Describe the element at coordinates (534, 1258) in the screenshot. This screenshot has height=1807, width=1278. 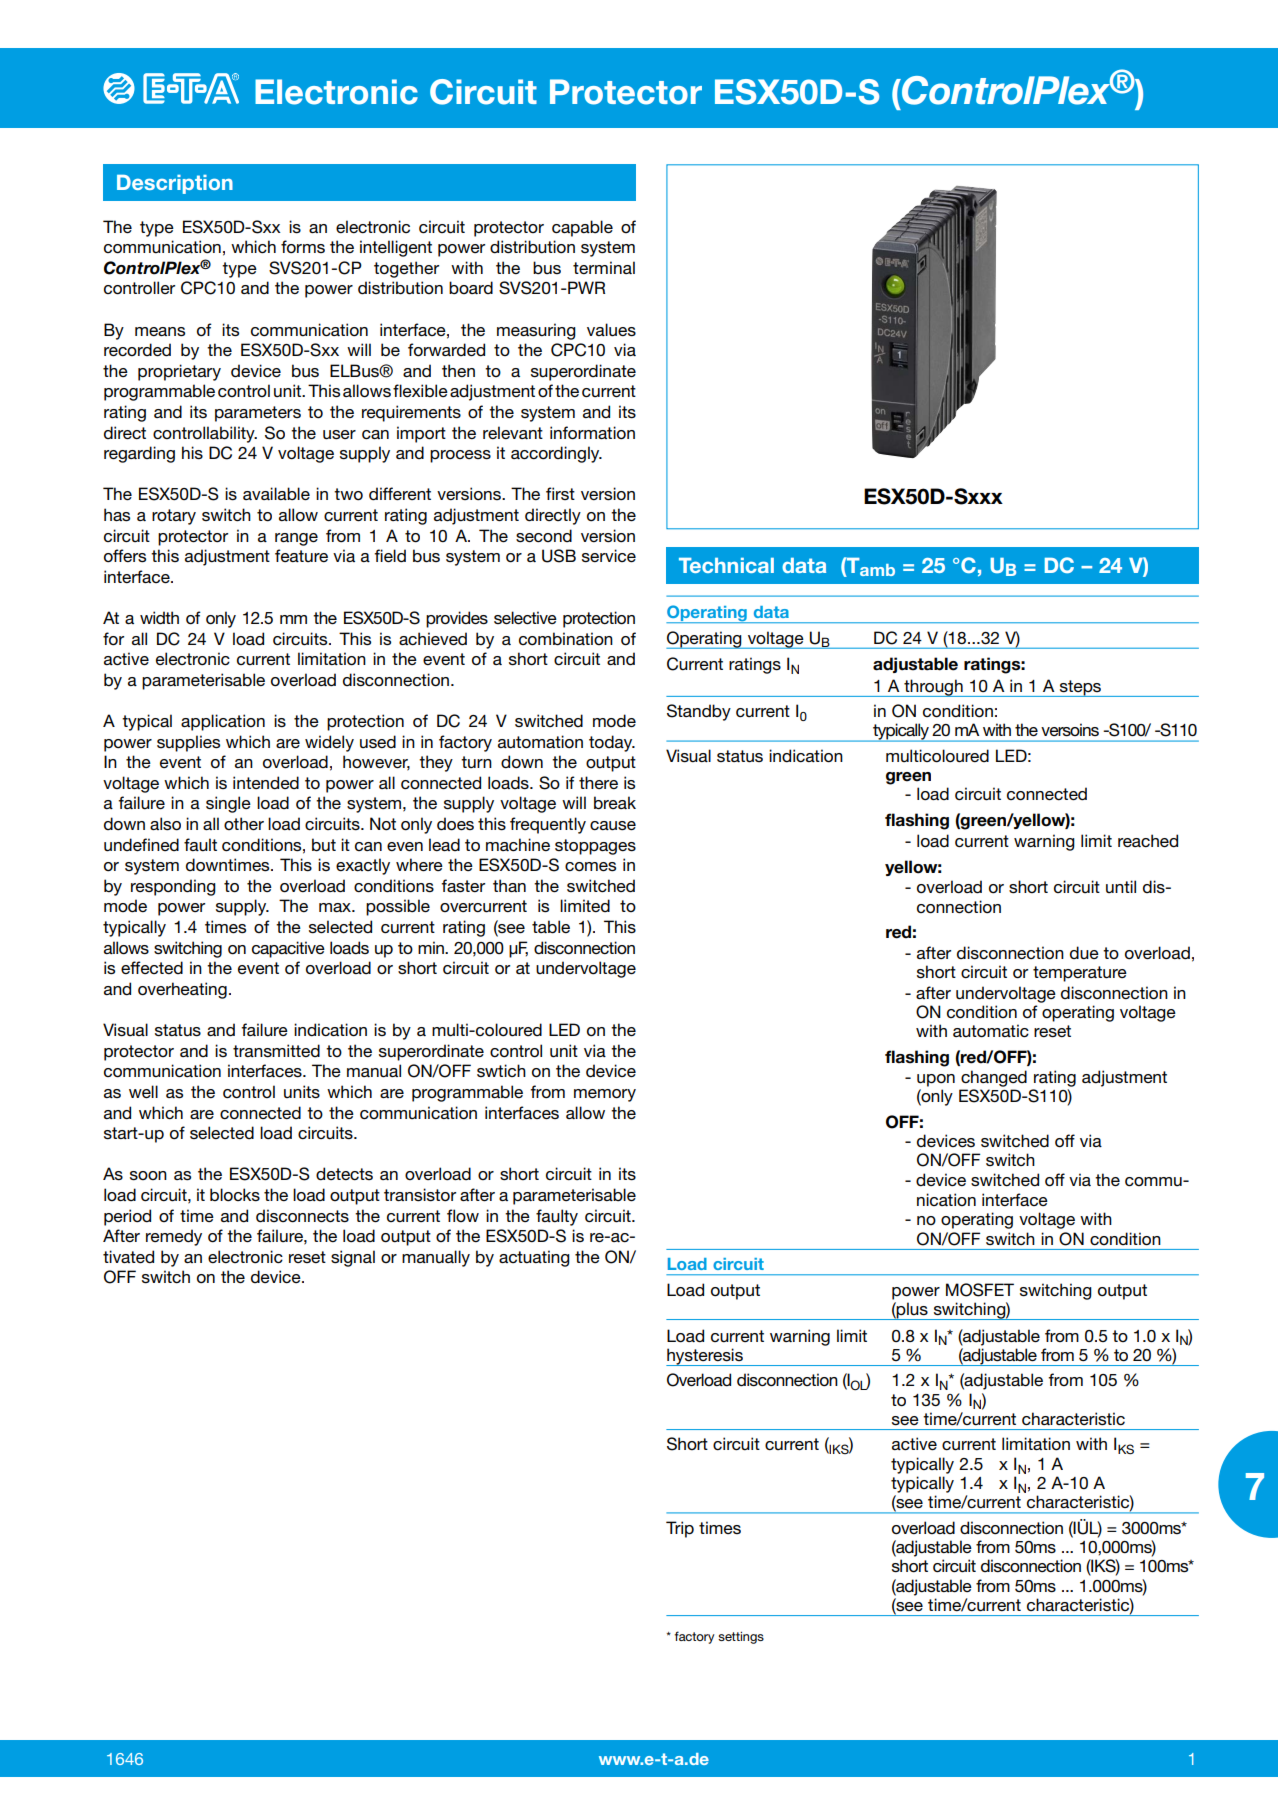
I see `actuating` at that location.
